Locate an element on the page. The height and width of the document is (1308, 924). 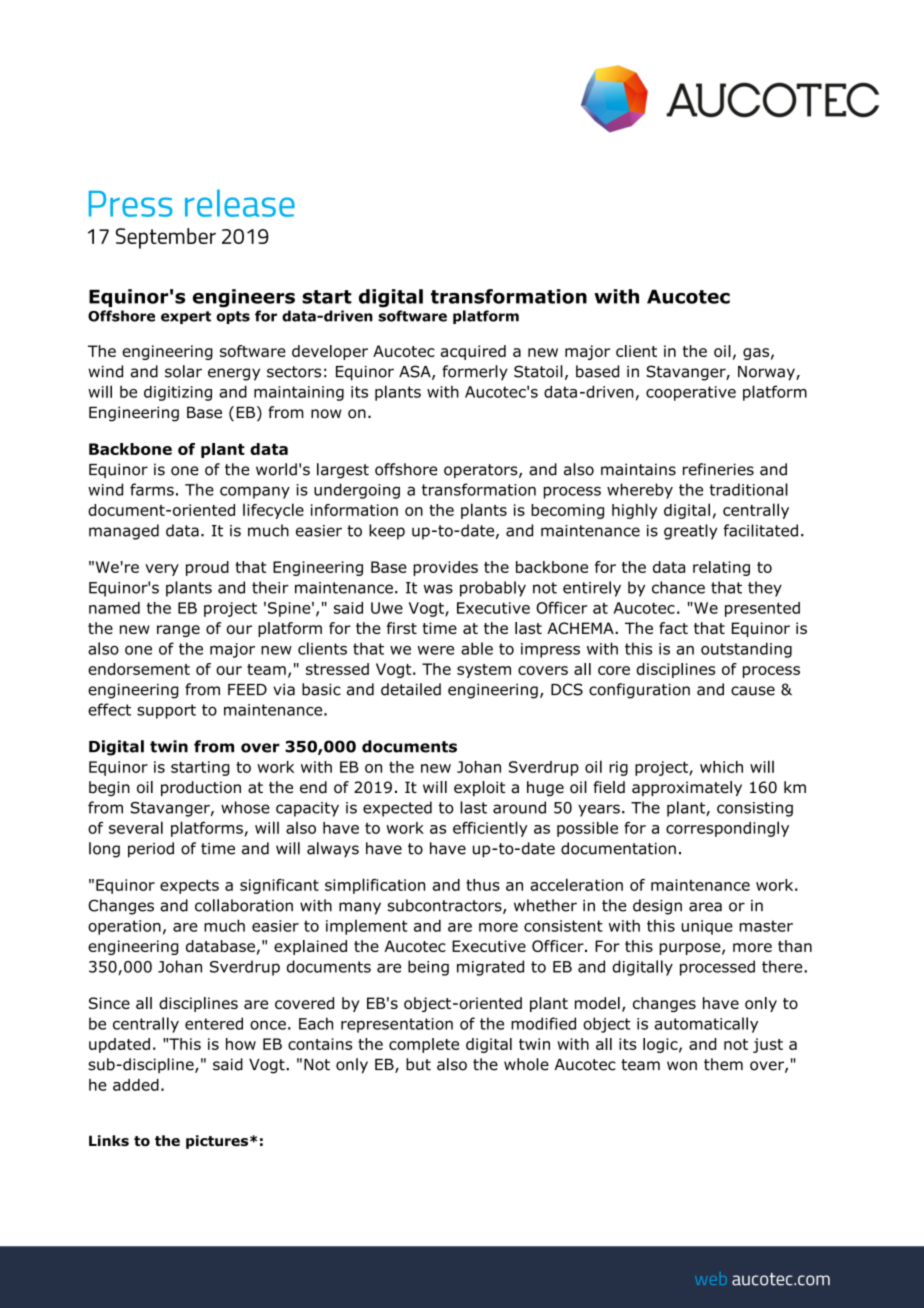
cause is located at coordinates (753, 691).
